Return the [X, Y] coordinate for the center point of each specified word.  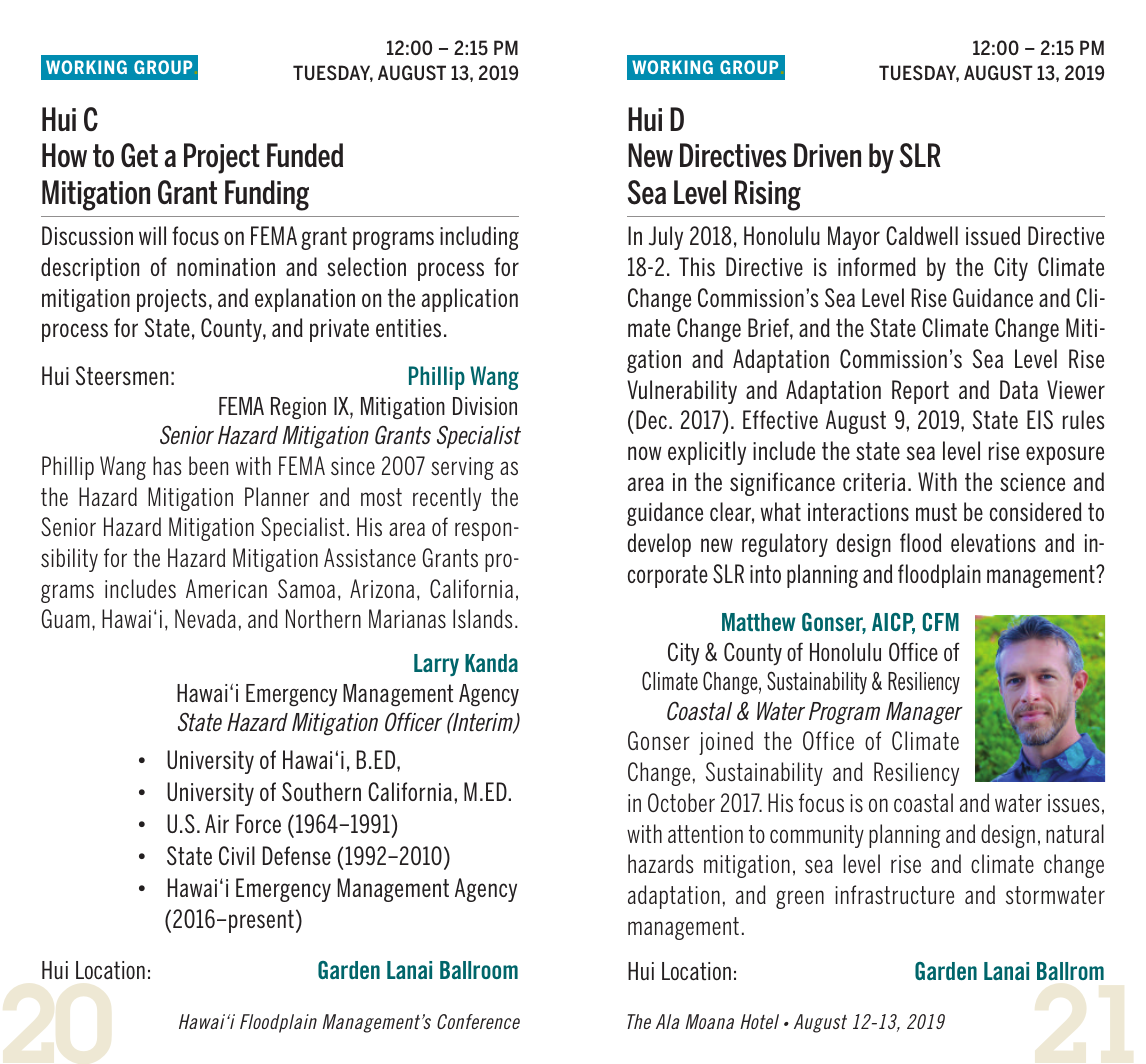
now [645, 453]
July [666, 238]
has [167, 466]
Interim [483, 723]
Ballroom [479, 970]
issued [993, 235]
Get [139, 155]
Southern [321, 791]
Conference [478, 1021]
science [1032, 482]
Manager [924, 713]
